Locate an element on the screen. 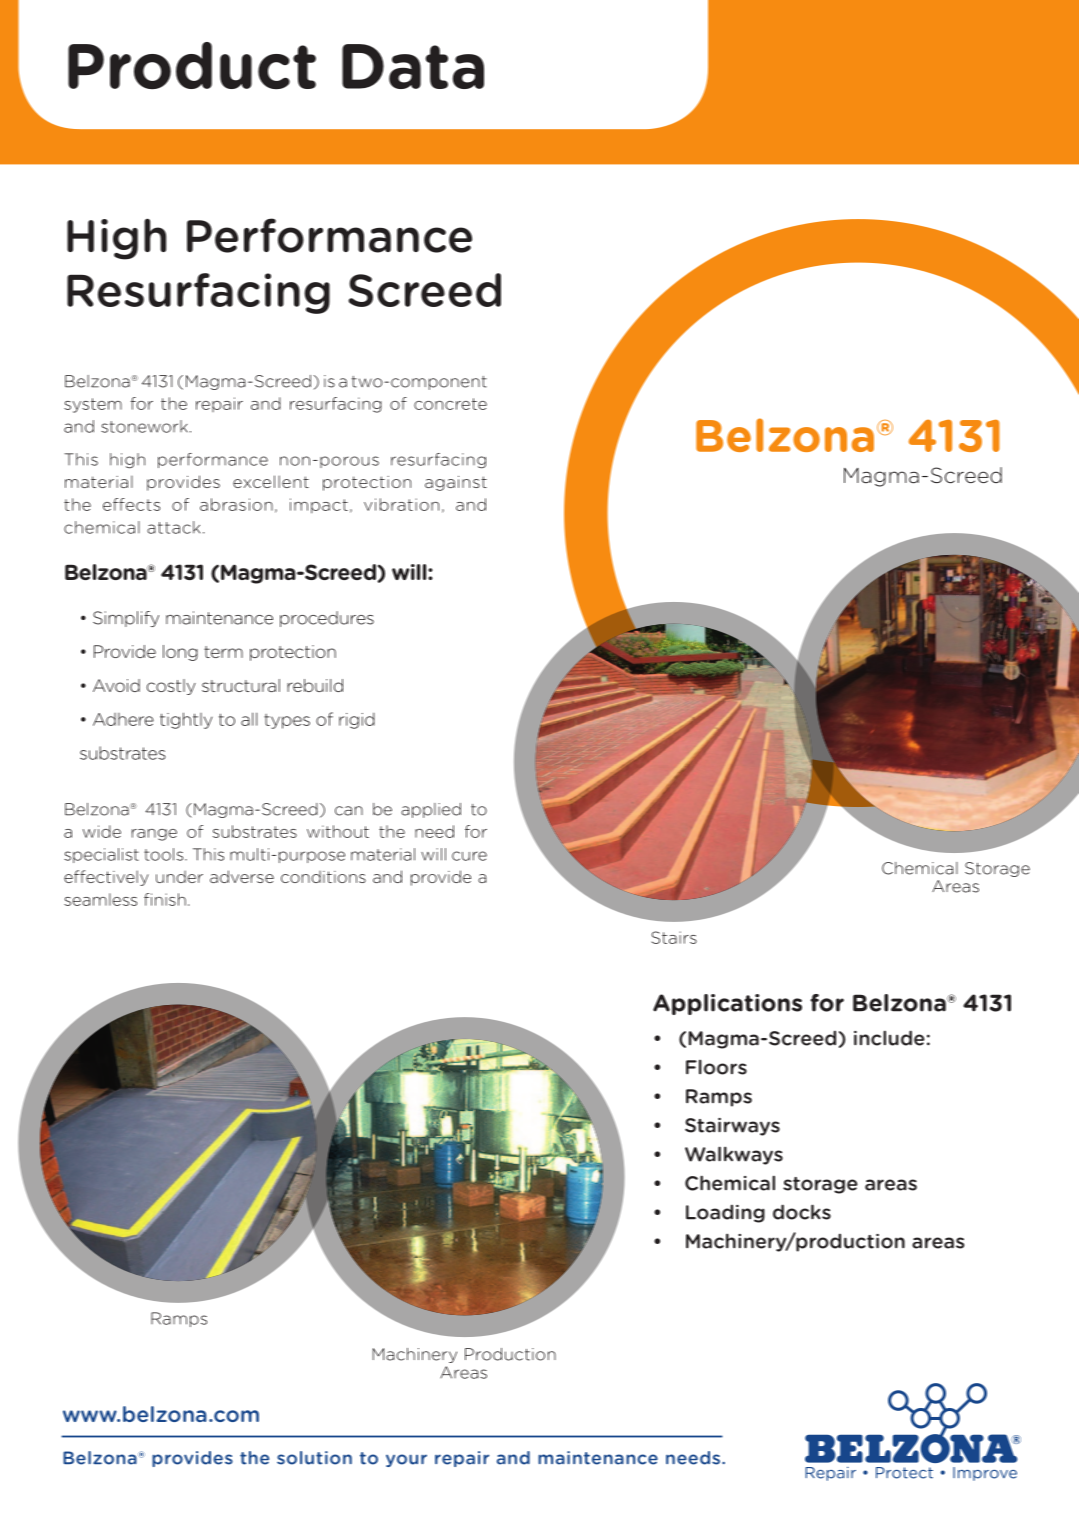  your is located at coordinates (406, 1460).
